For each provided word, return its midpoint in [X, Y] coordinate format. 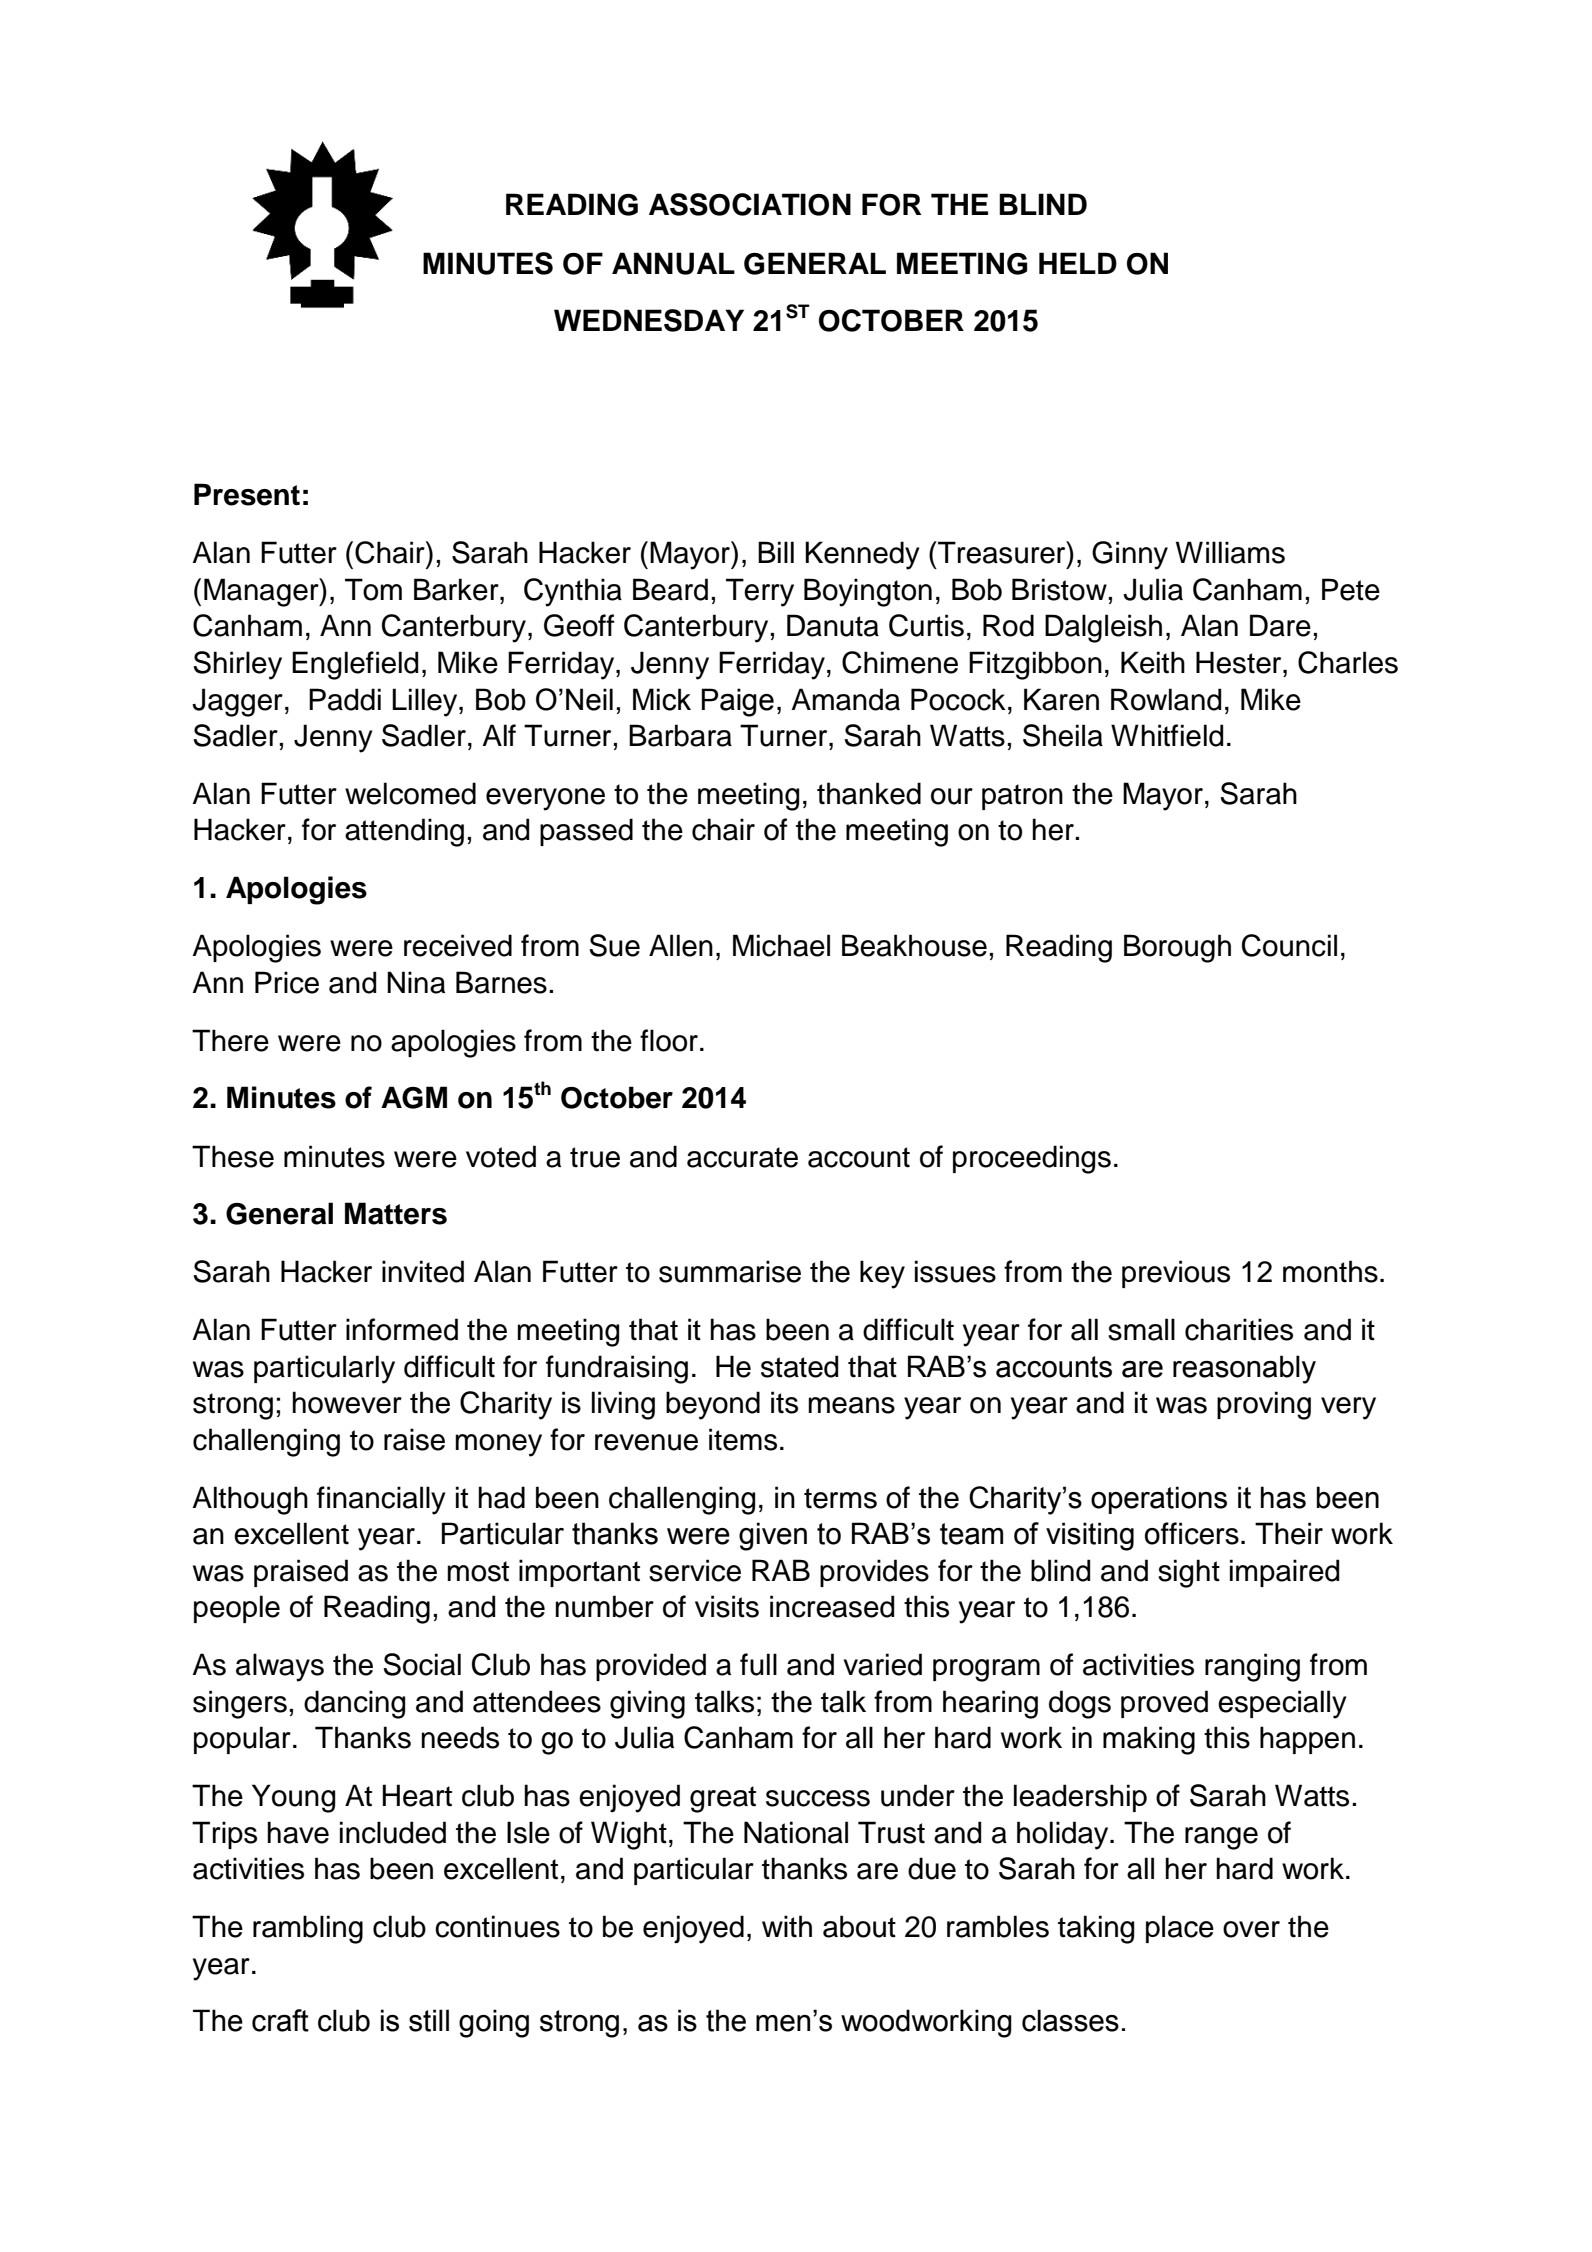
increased [832, 1606]
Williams [1230, 552]
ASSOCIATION [750, 204]
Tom [373, 589]
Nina [416, 982]
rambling [308, 1929]
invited [423, 1271]
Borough [1177, 948]
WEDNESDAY [649, 320]
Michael [781, 945]
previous [1176, 1274]
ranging [1252, 1667]
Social [422, 1664]
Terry [760, 592]
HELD [1078, 263]
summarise [730, 1271]
